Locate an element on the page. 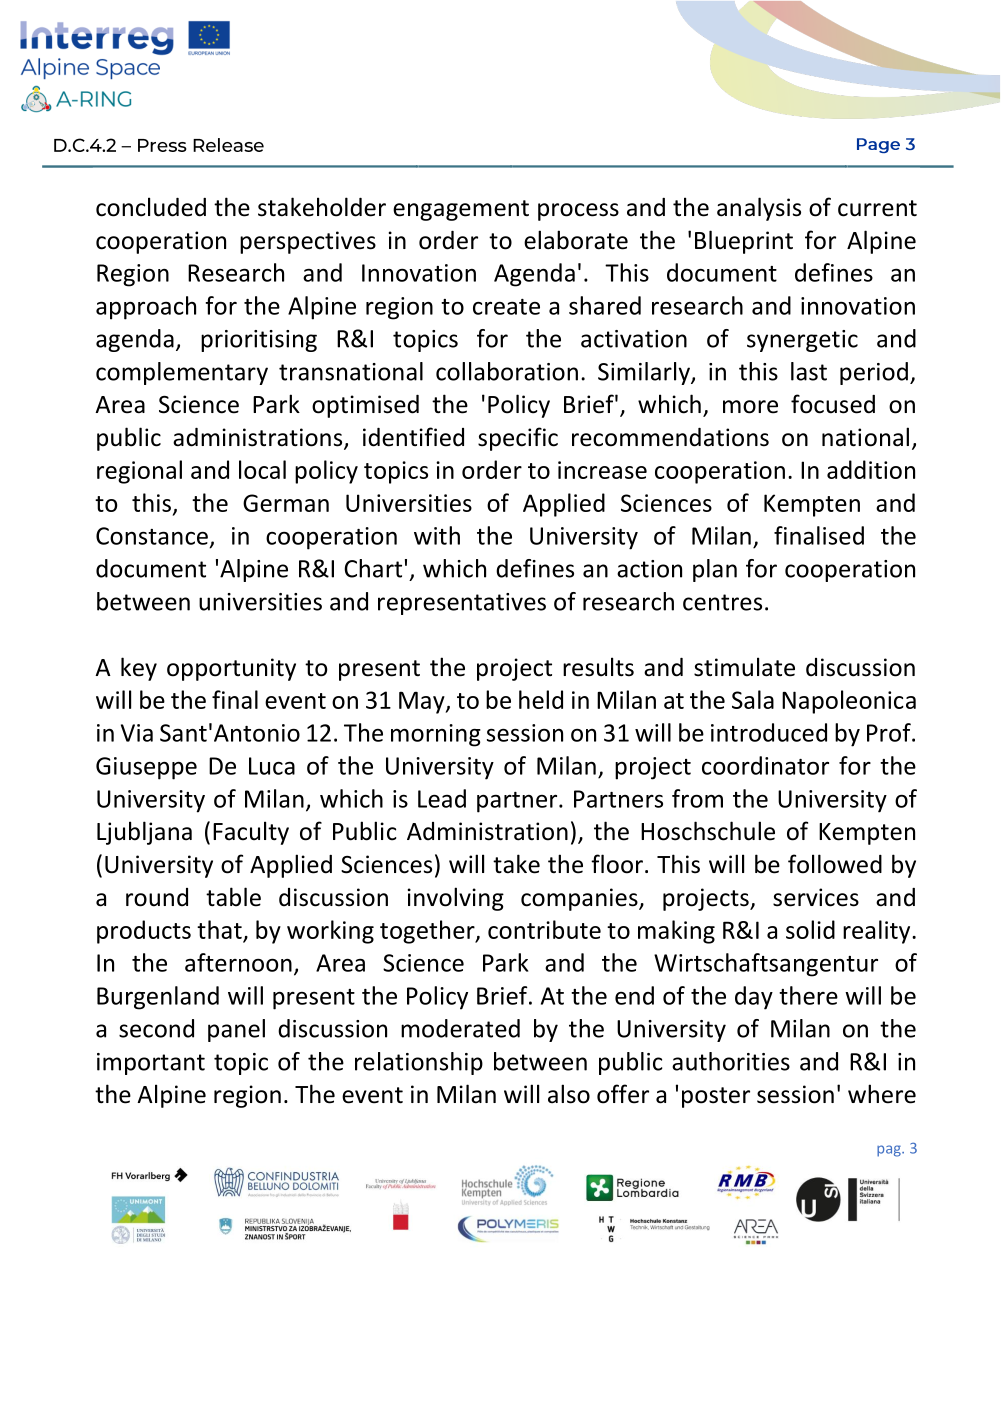 This document has height=1416, width=1001. services is located at coordinates (816, 897).
